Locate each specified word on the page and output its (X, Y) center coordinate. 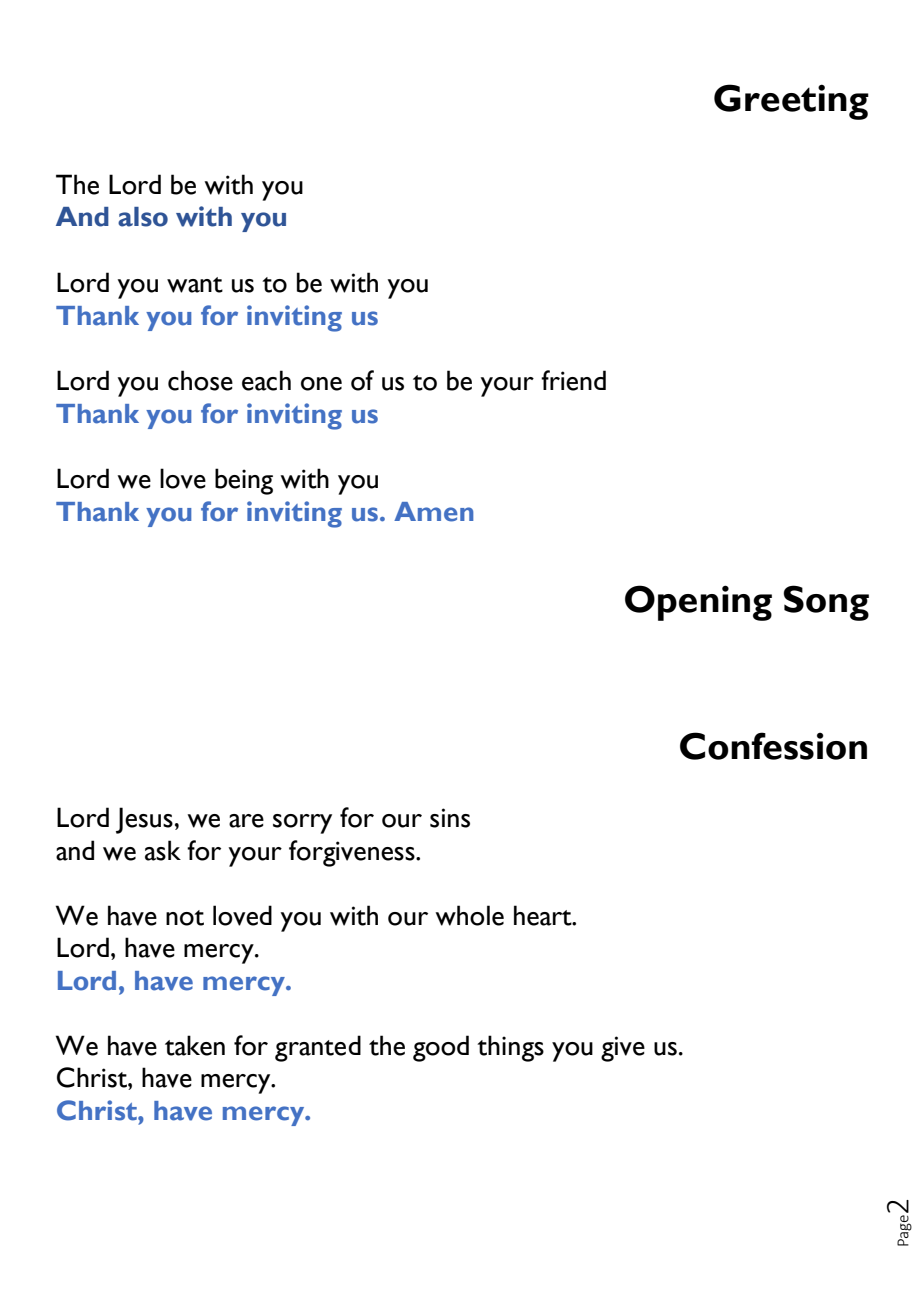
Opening (698, 603)
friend (573, 380)
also (143, 217)
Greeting (791, 102)
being (244, 481)
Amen (433, 512)
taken (195, 1045)
